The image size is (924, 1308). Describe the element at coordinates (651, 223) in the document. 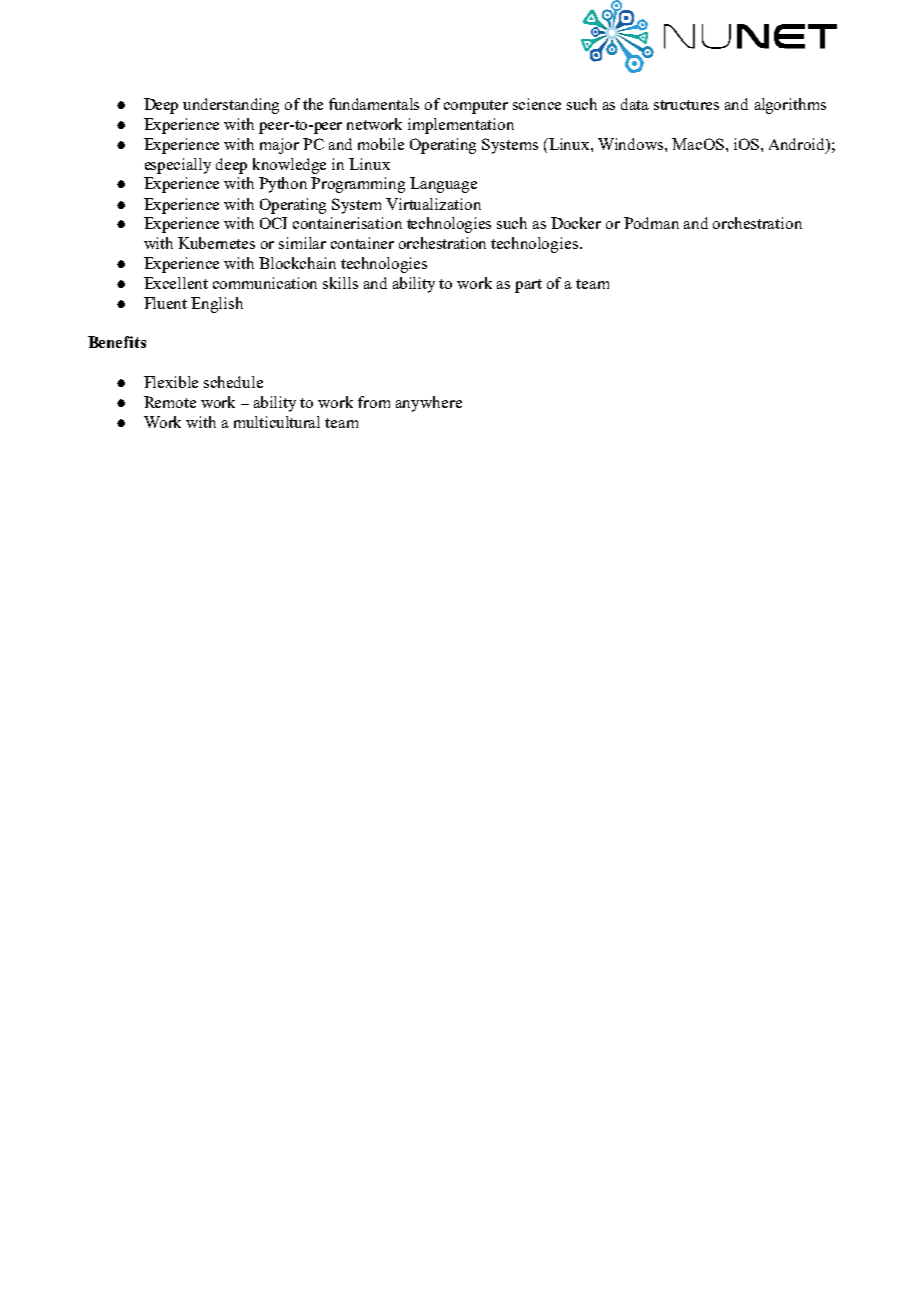

I see `Podman` at that location.
